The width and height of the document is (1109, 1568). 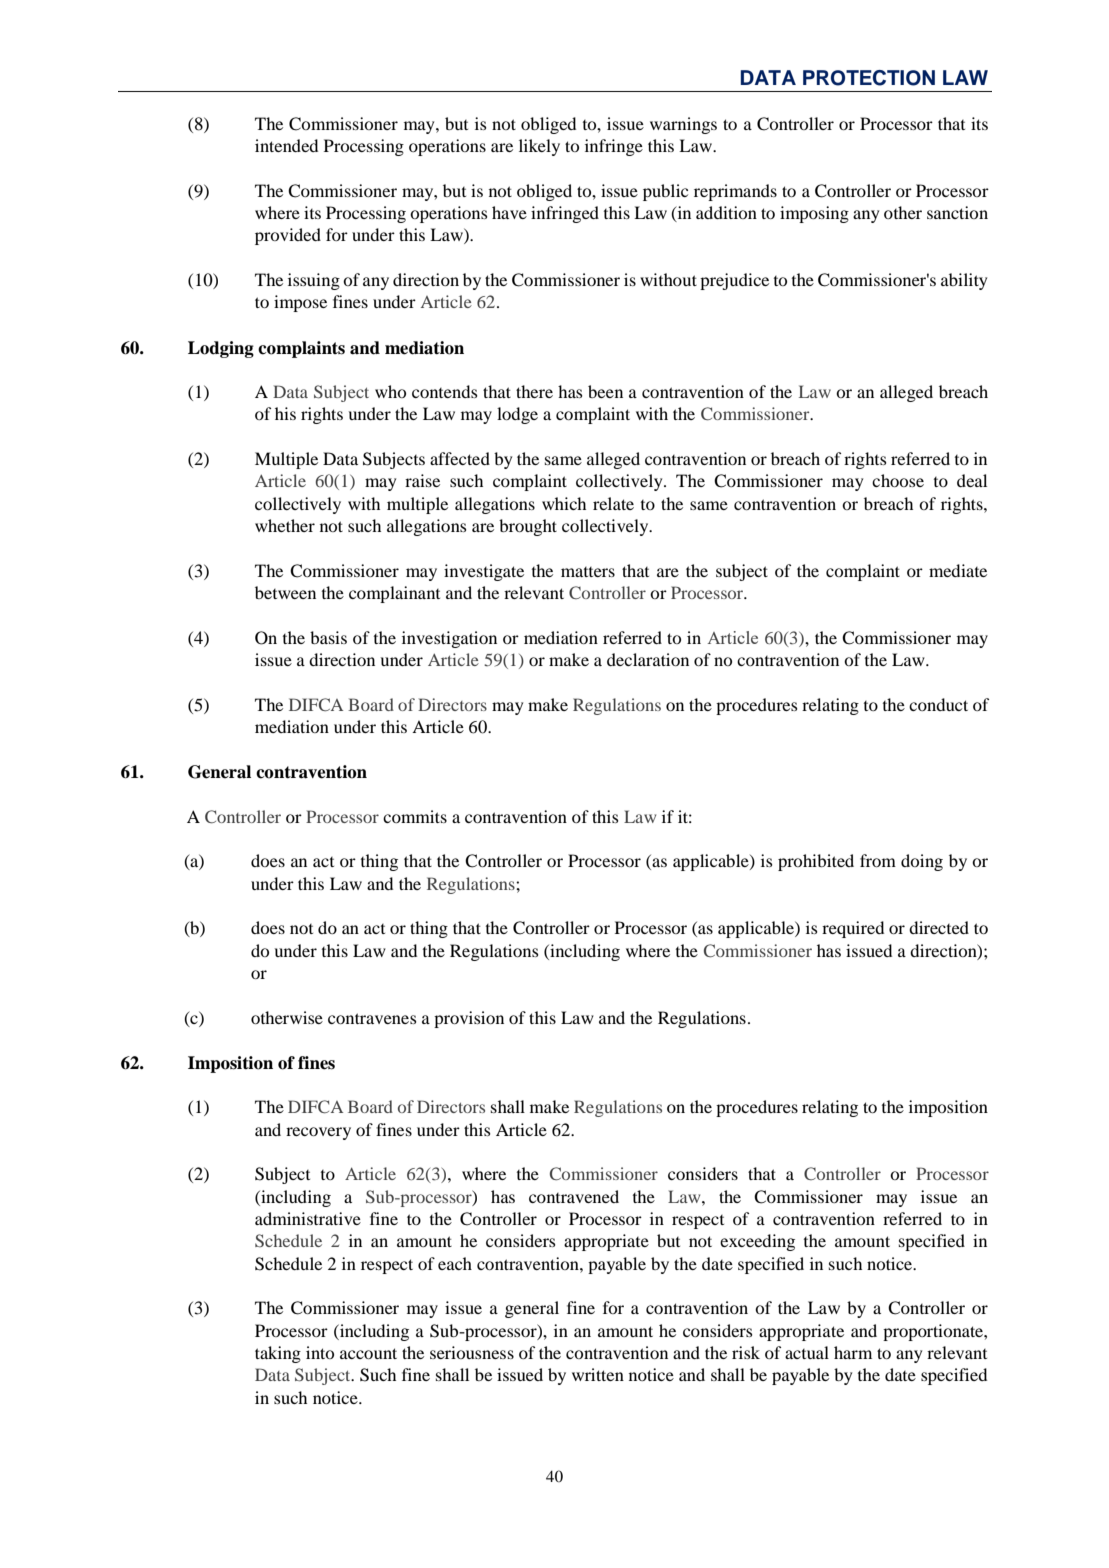 I want to click on likely, so click(x=539, y=147).
